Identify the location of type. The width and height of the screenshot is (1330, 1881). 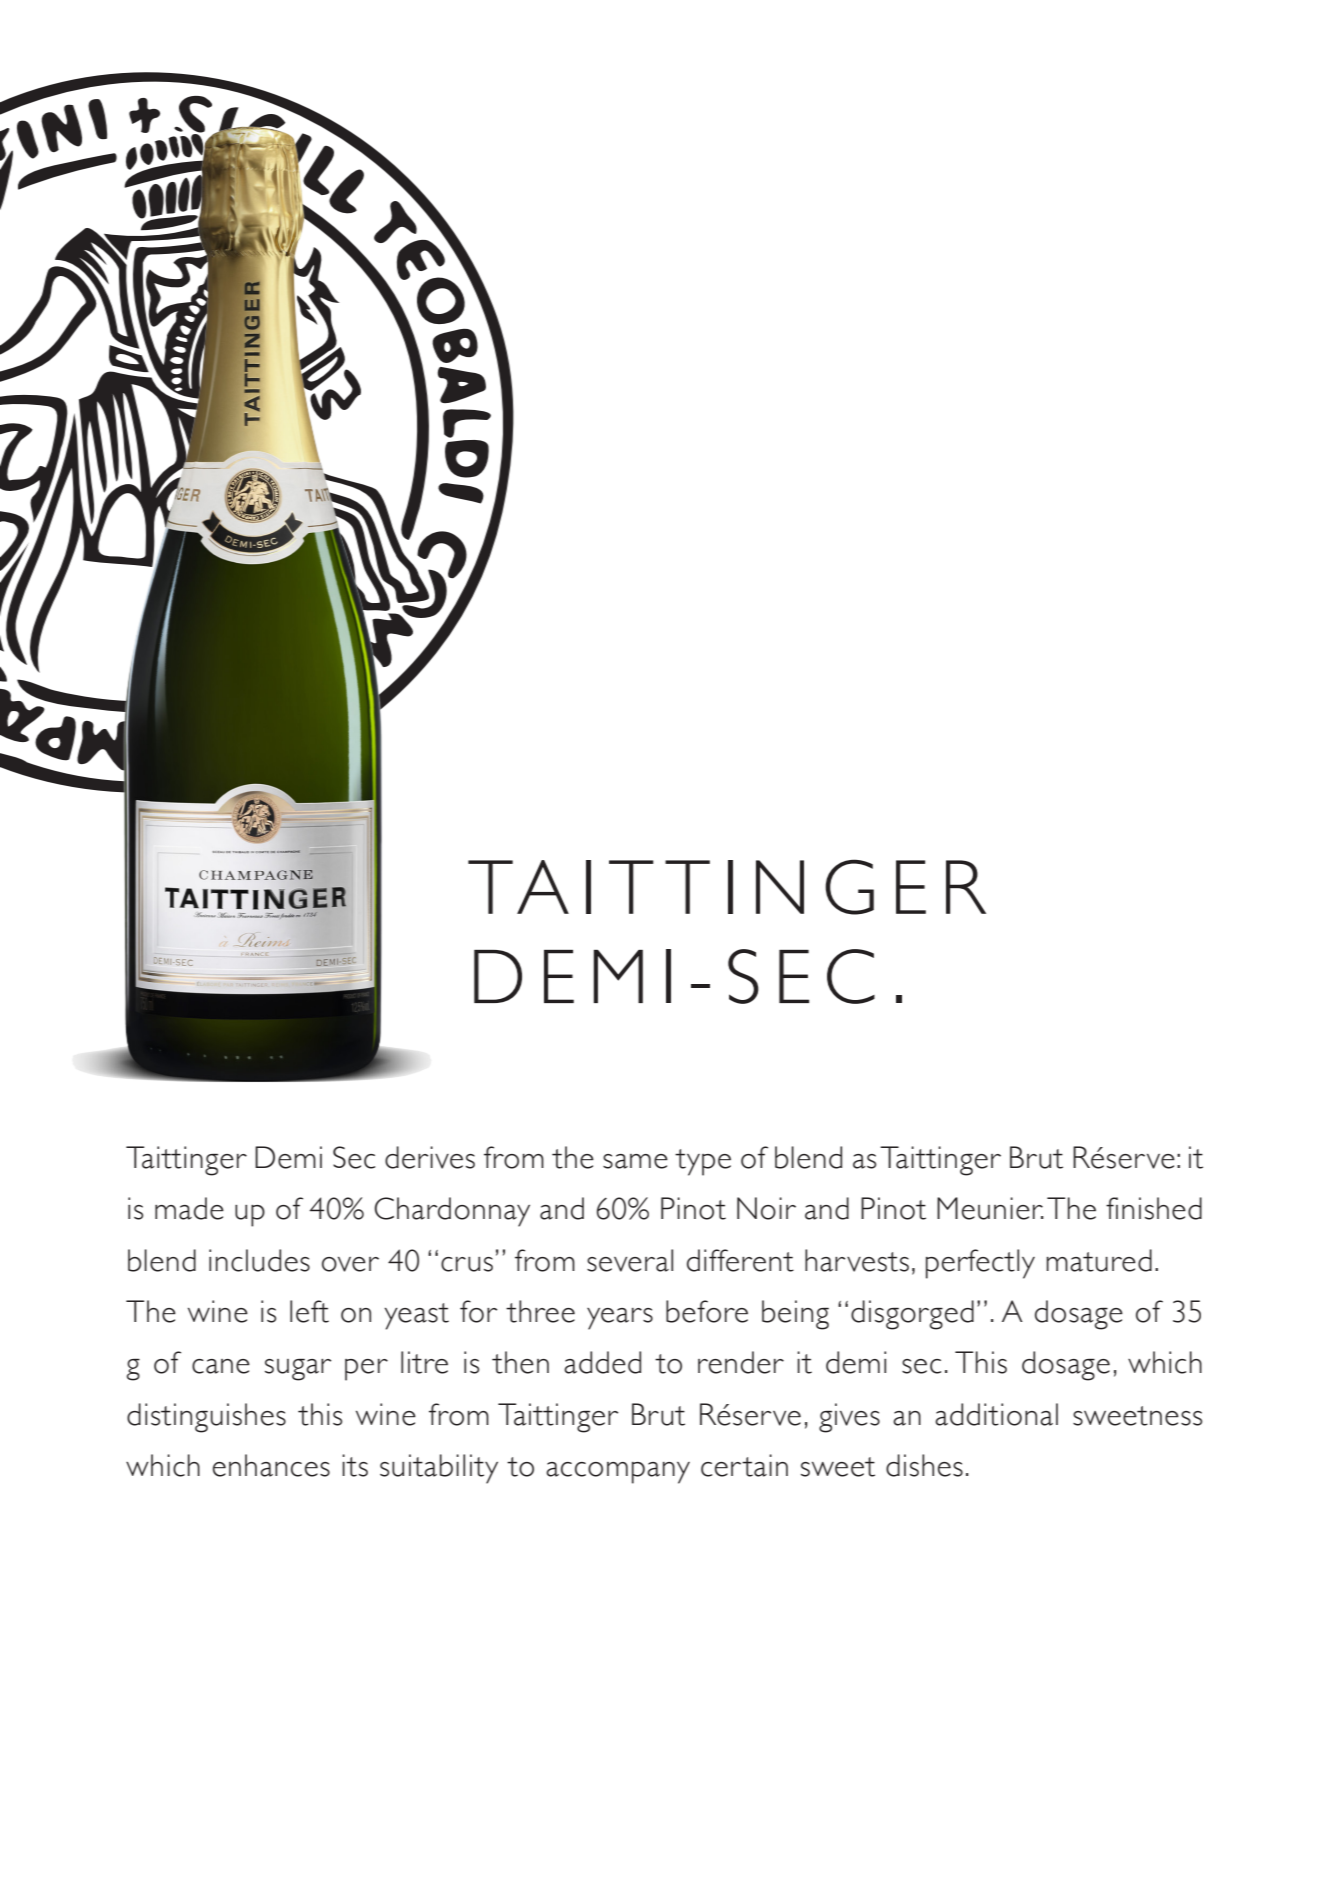
(703, 1162).
